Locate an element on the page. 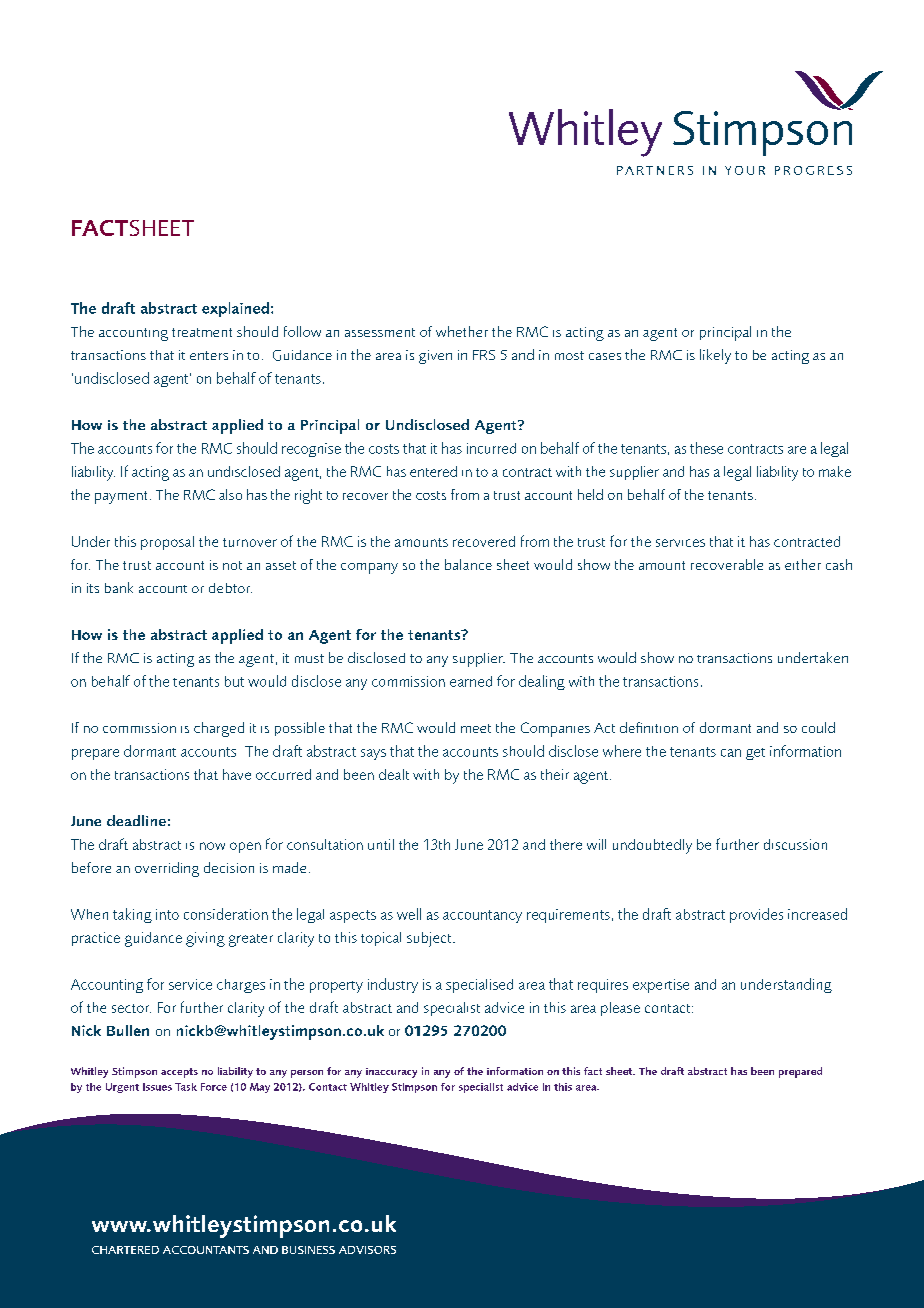 This page has width=924, height=1308. into is located at coordinates (167, 914).
